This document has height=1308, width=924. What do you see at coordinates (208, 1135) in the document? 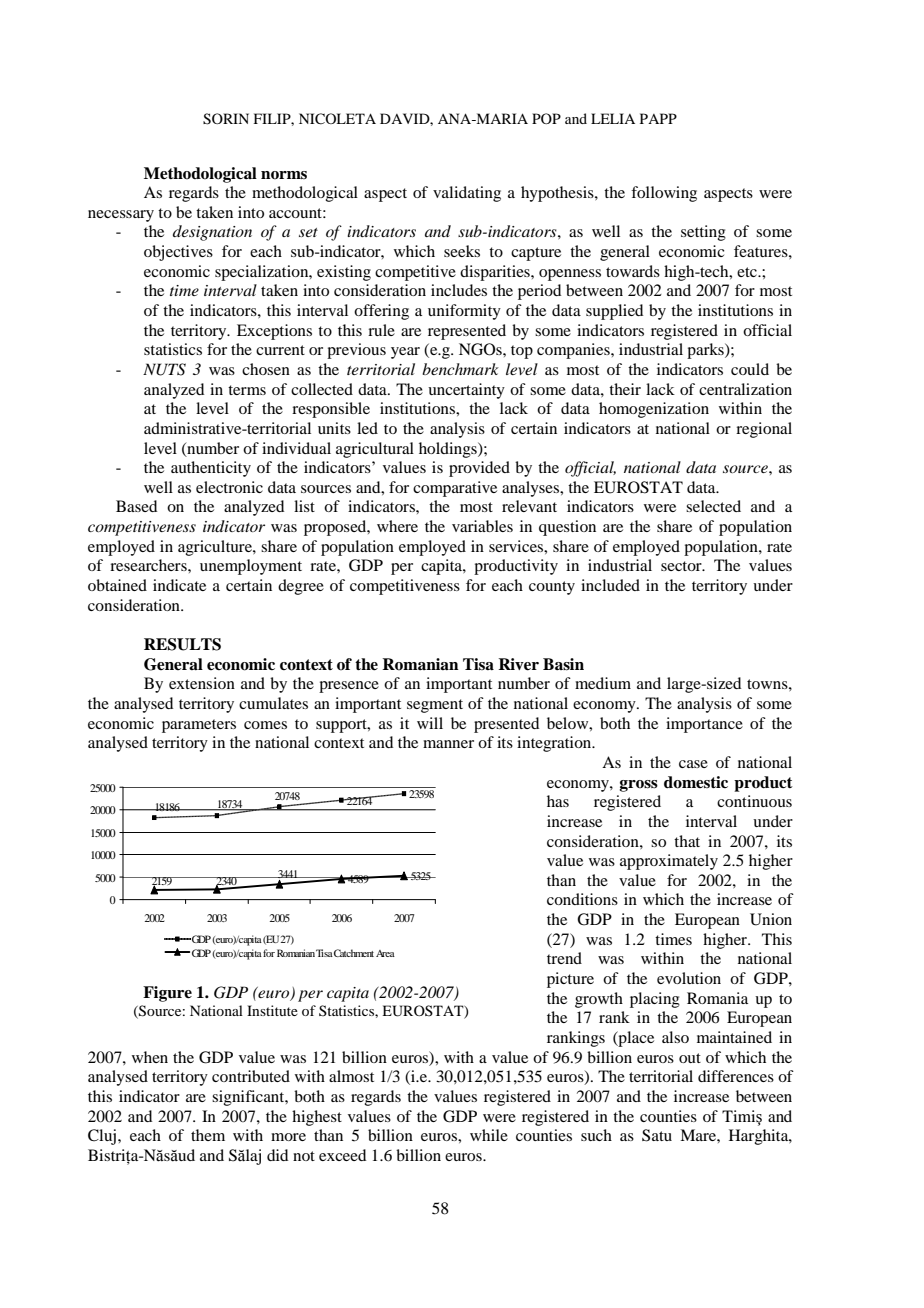
I see `them` at bounding box center [208, 1135].
